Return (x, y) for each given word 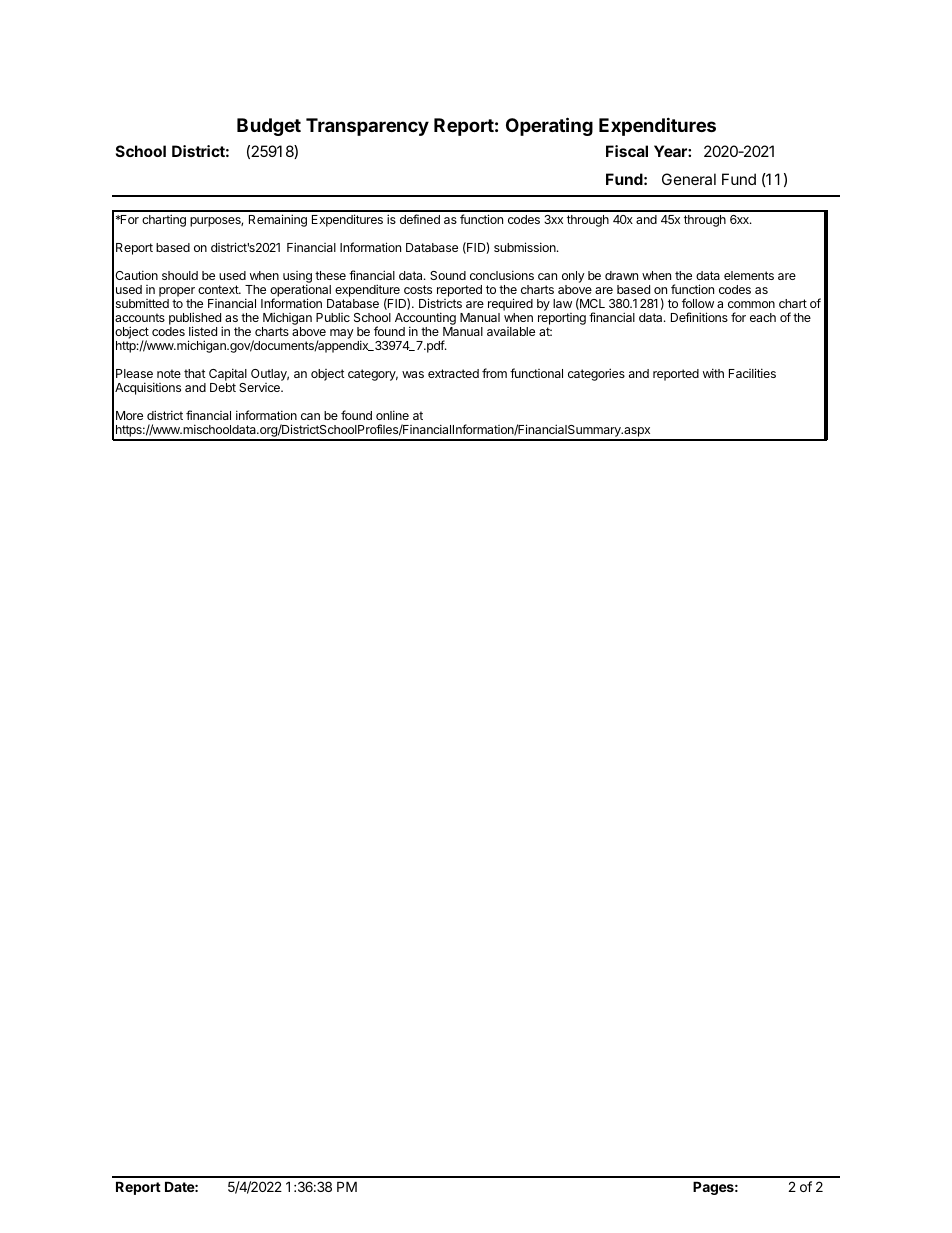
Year (671, 151)
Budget (269, 127)
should (180, 275)
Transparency (367, 127)
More (129, 415)
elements (749, 275)
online (392, 415)
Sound (448, 275)
